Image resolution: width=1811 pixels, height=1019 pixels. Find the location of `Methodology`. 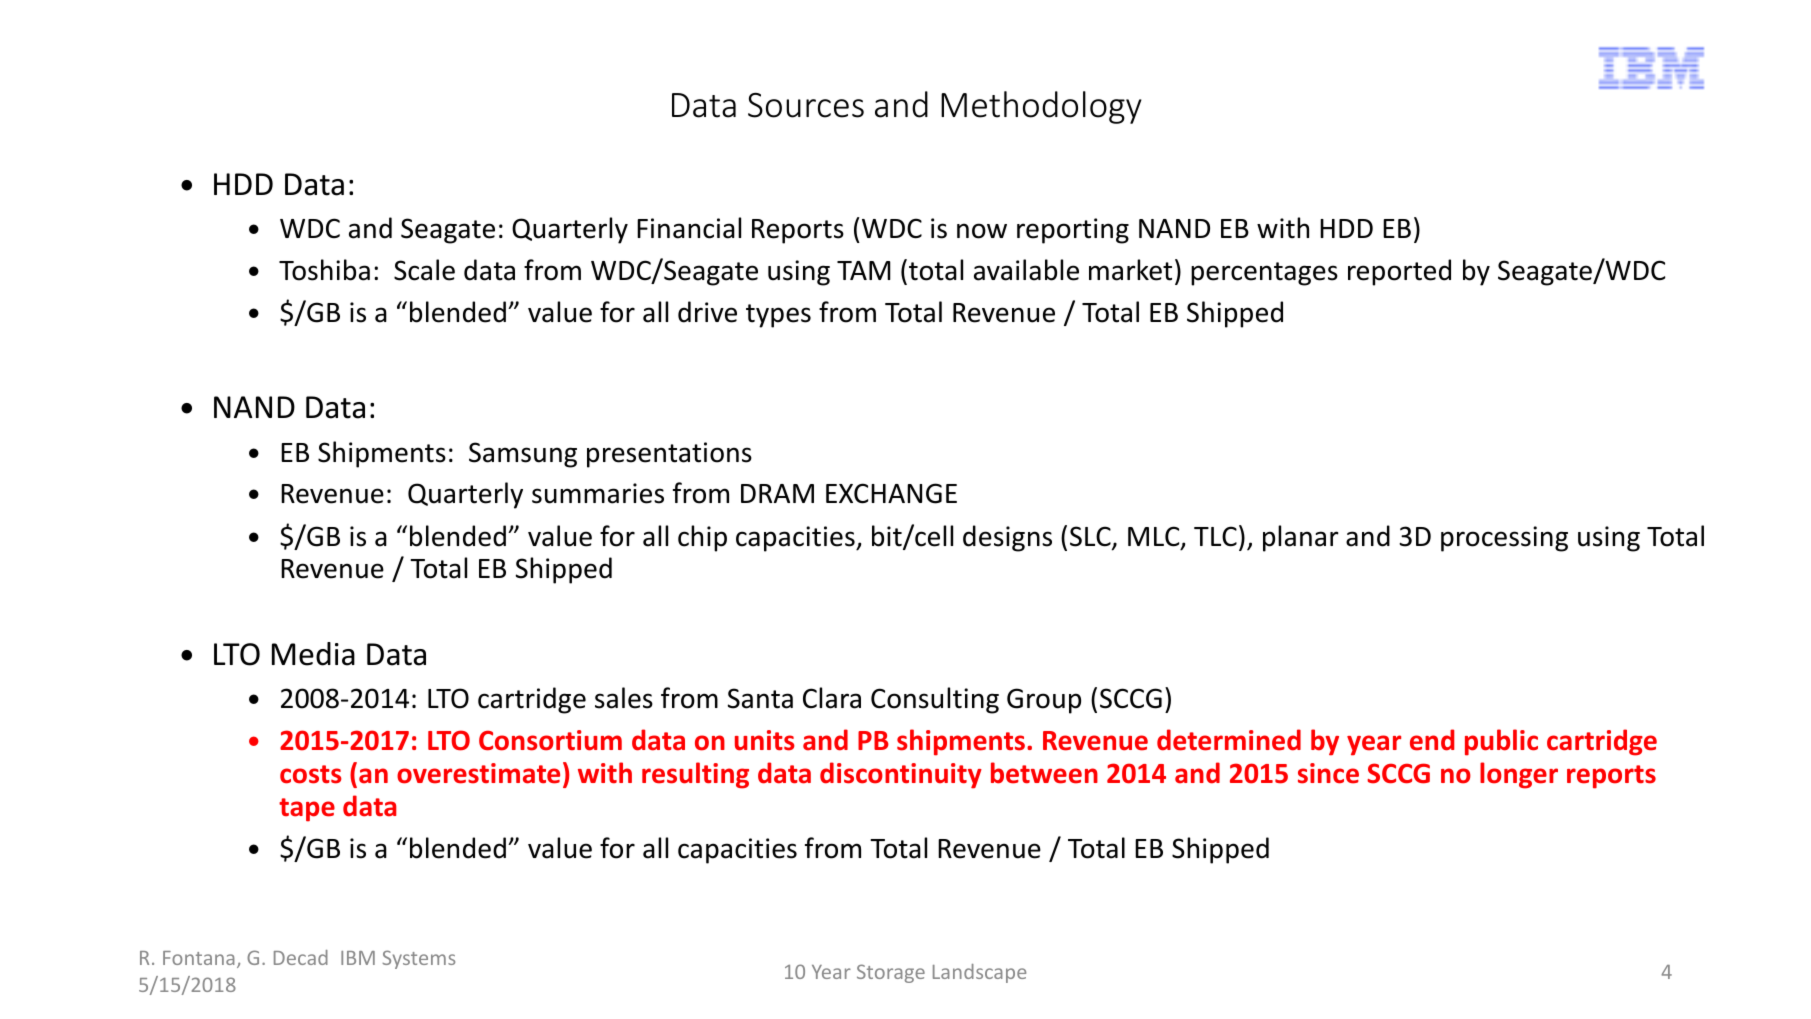

Methodology is located at coordinates (1041, 107).
